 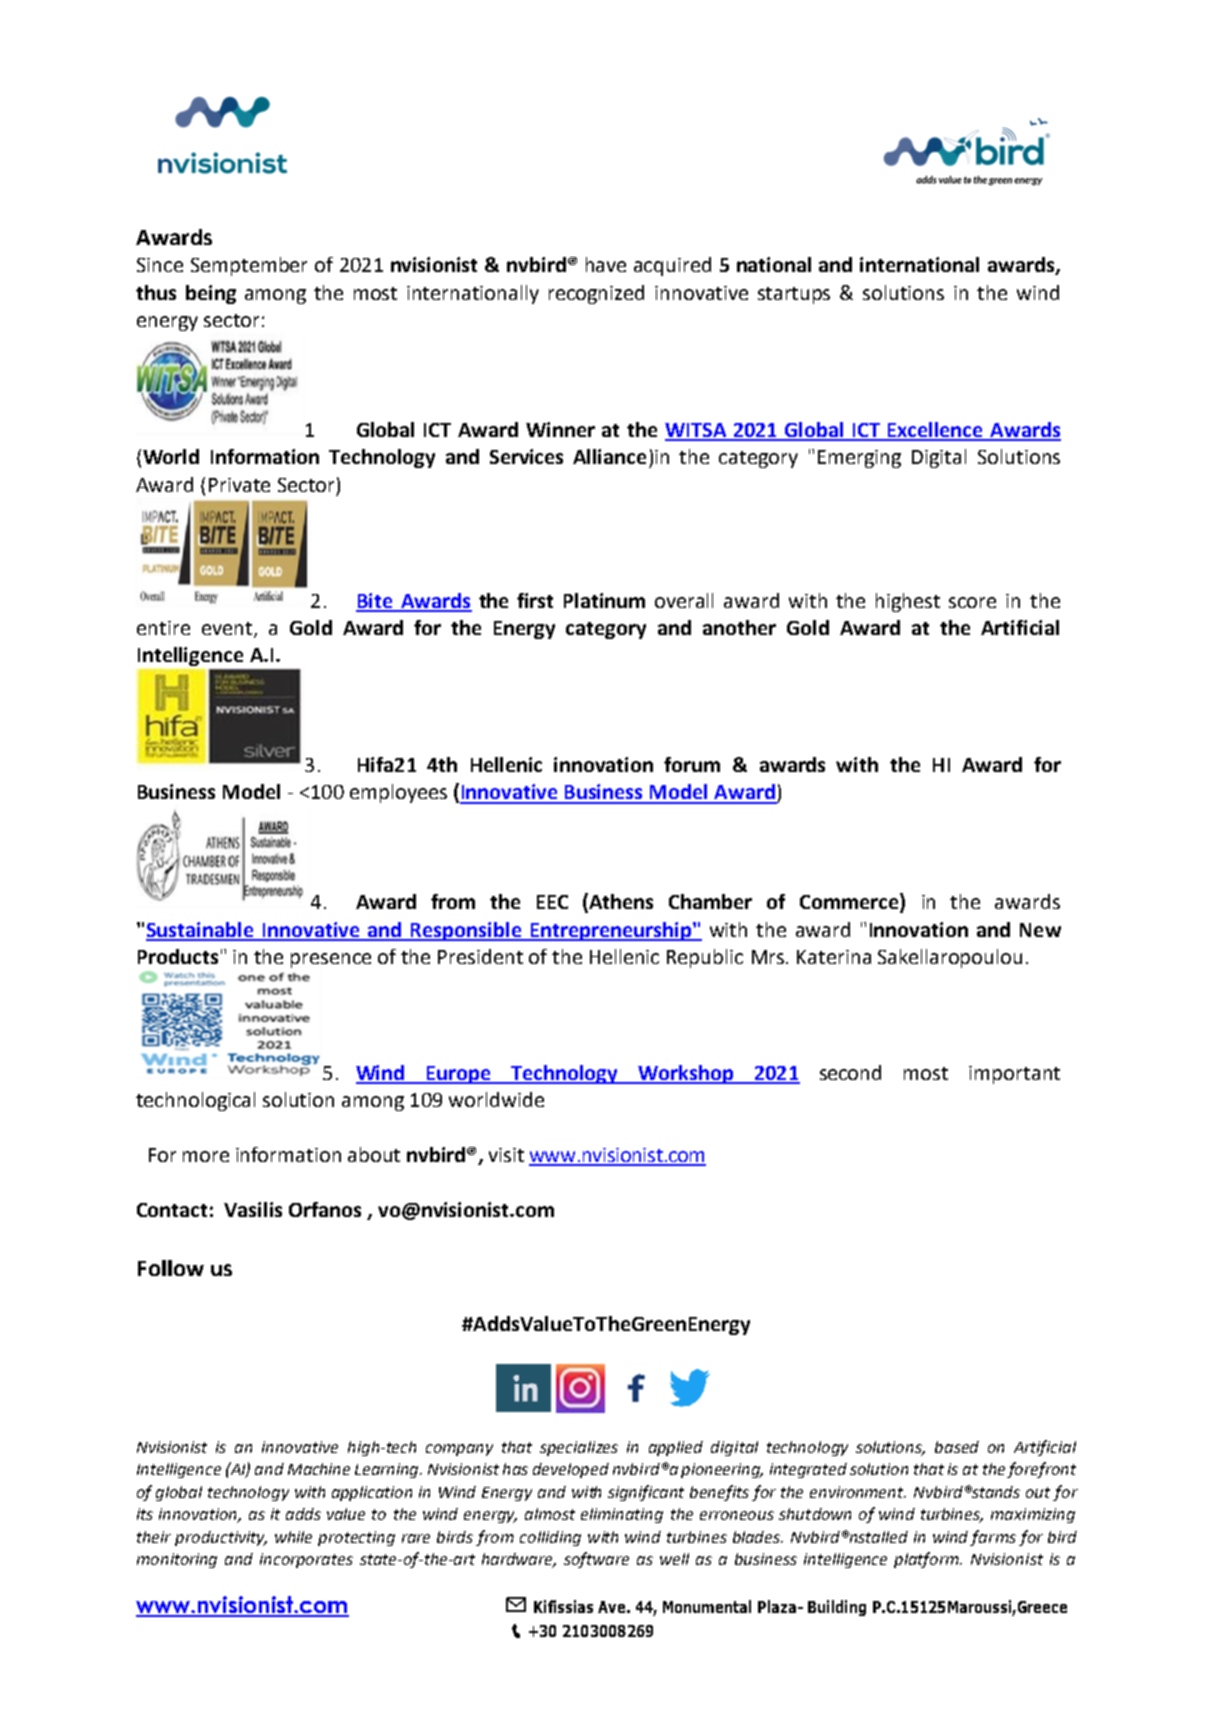 I want to click on Vasilis, so click(x=253, y=1209).
